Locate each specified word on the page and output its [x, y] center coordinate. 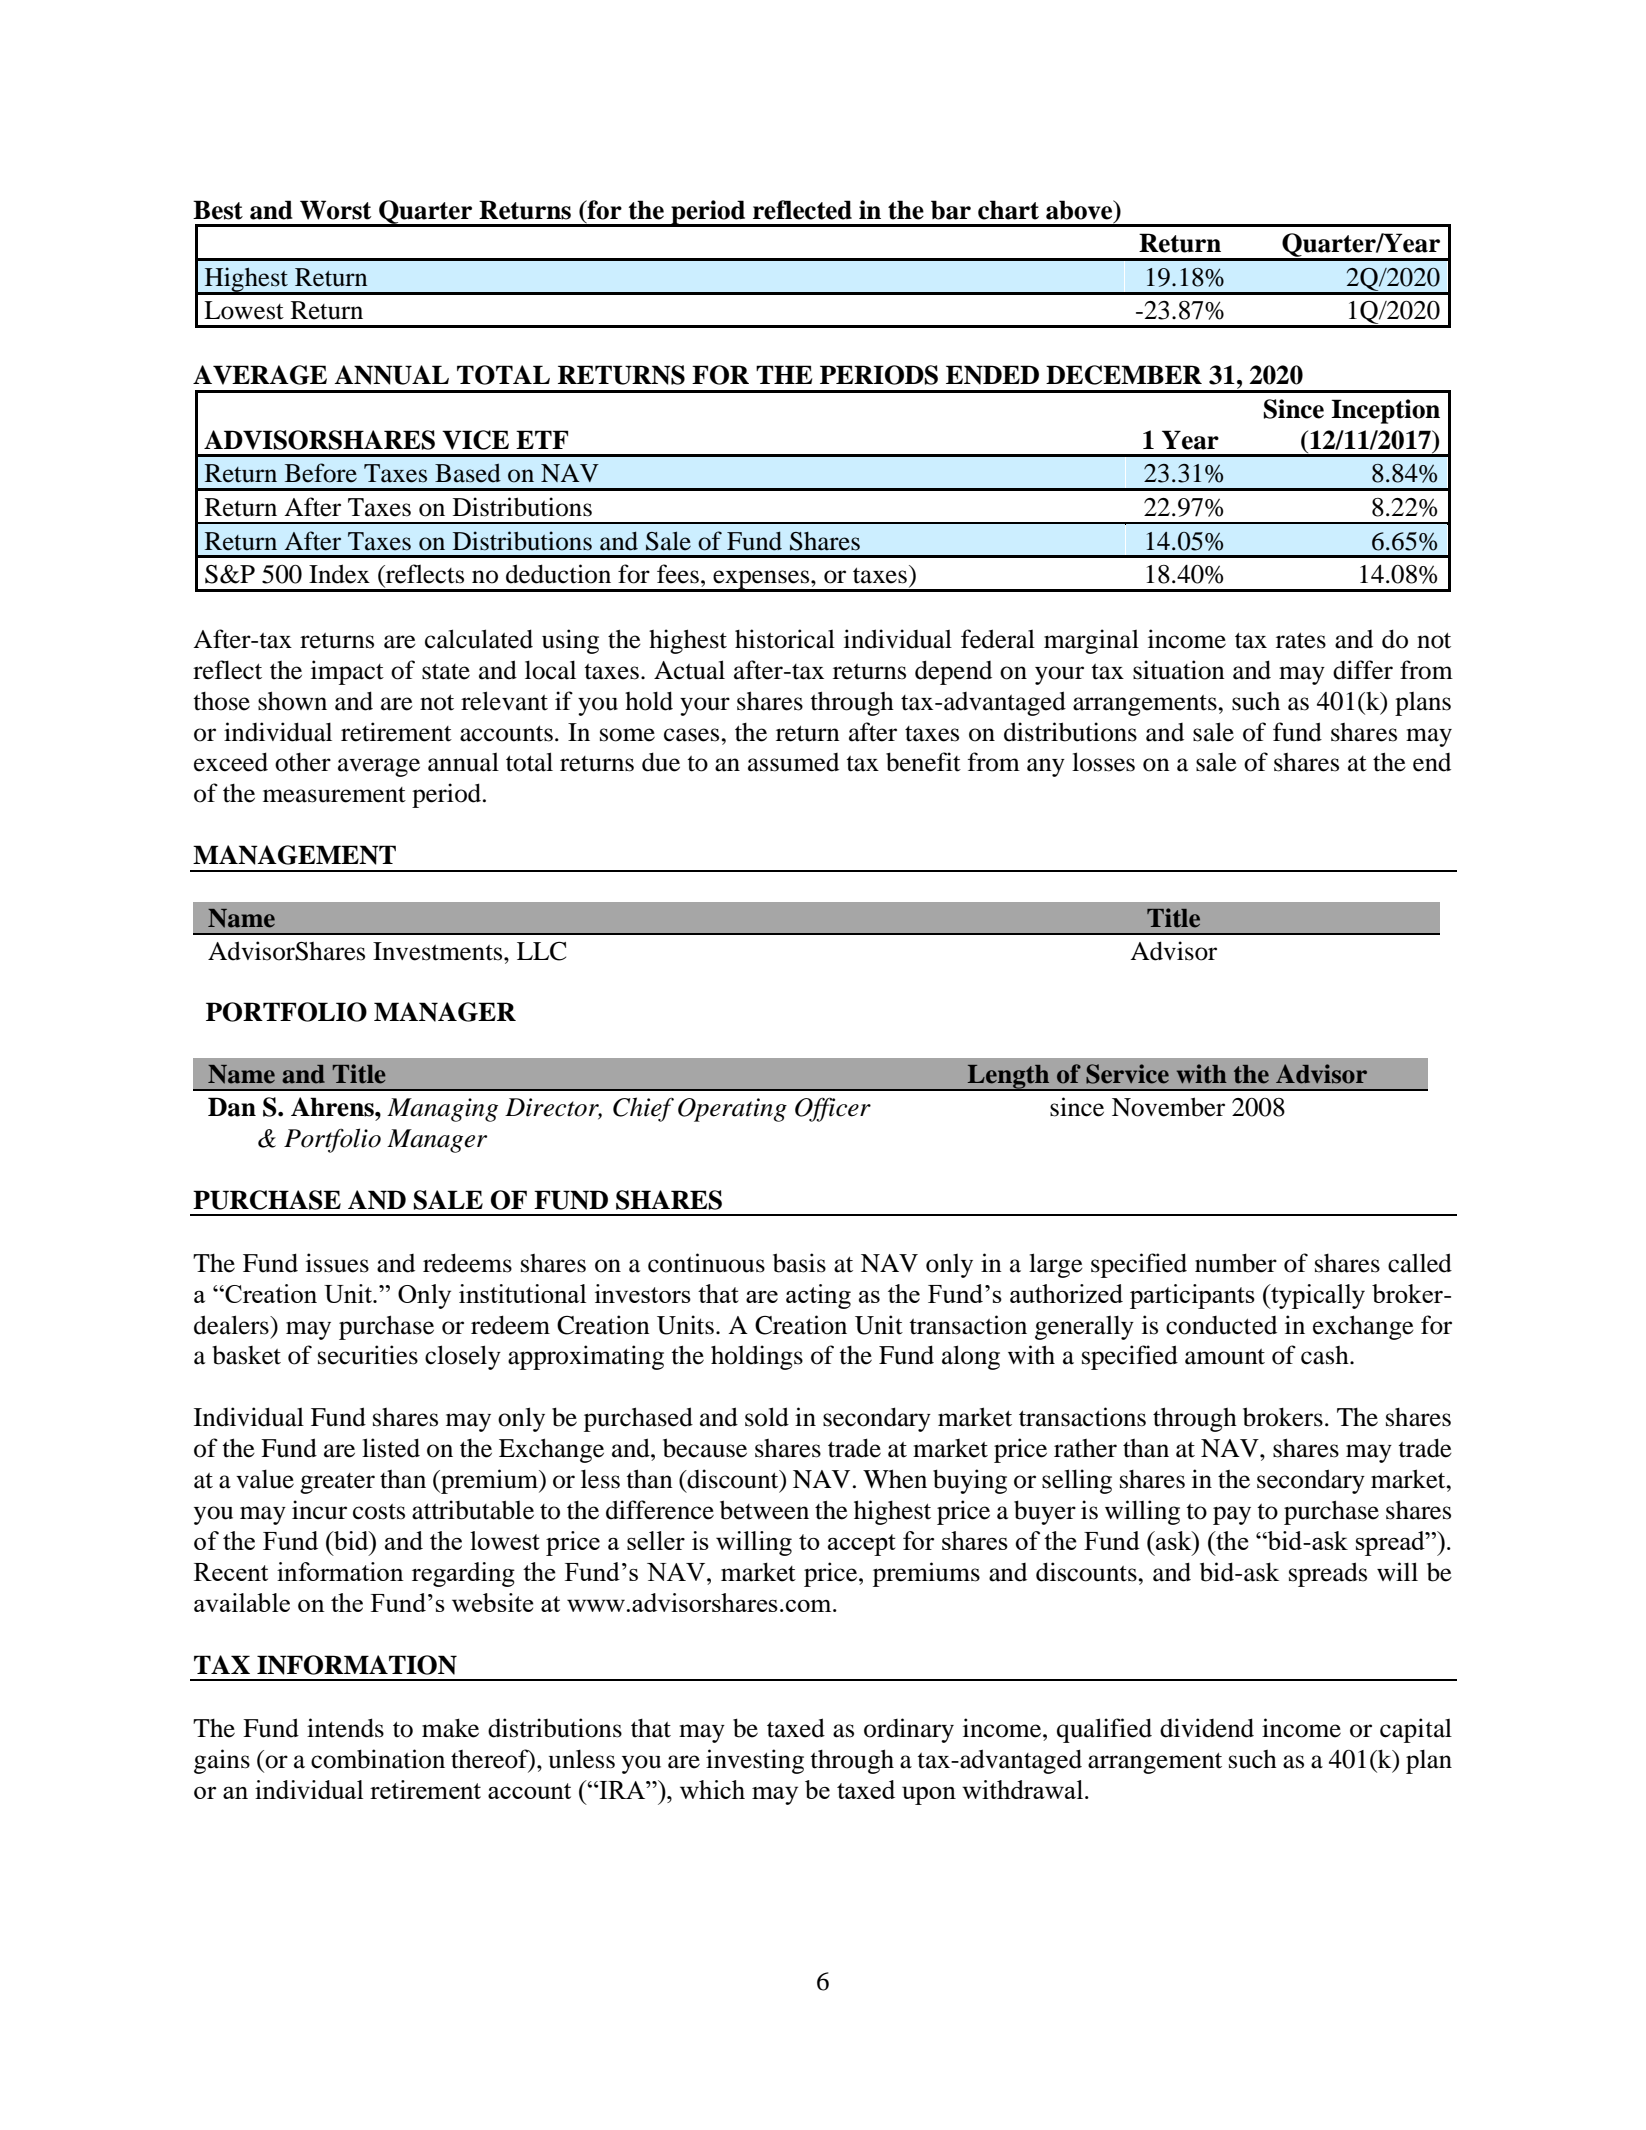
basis [799, 1263]
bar [951, 210]
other [303, 762]
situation [1179, 670]
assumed [793, 762]
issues [337, 1263]
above [1080, 211]
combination [378, 1759]
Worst [335, 210]
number [1236, 1263]
